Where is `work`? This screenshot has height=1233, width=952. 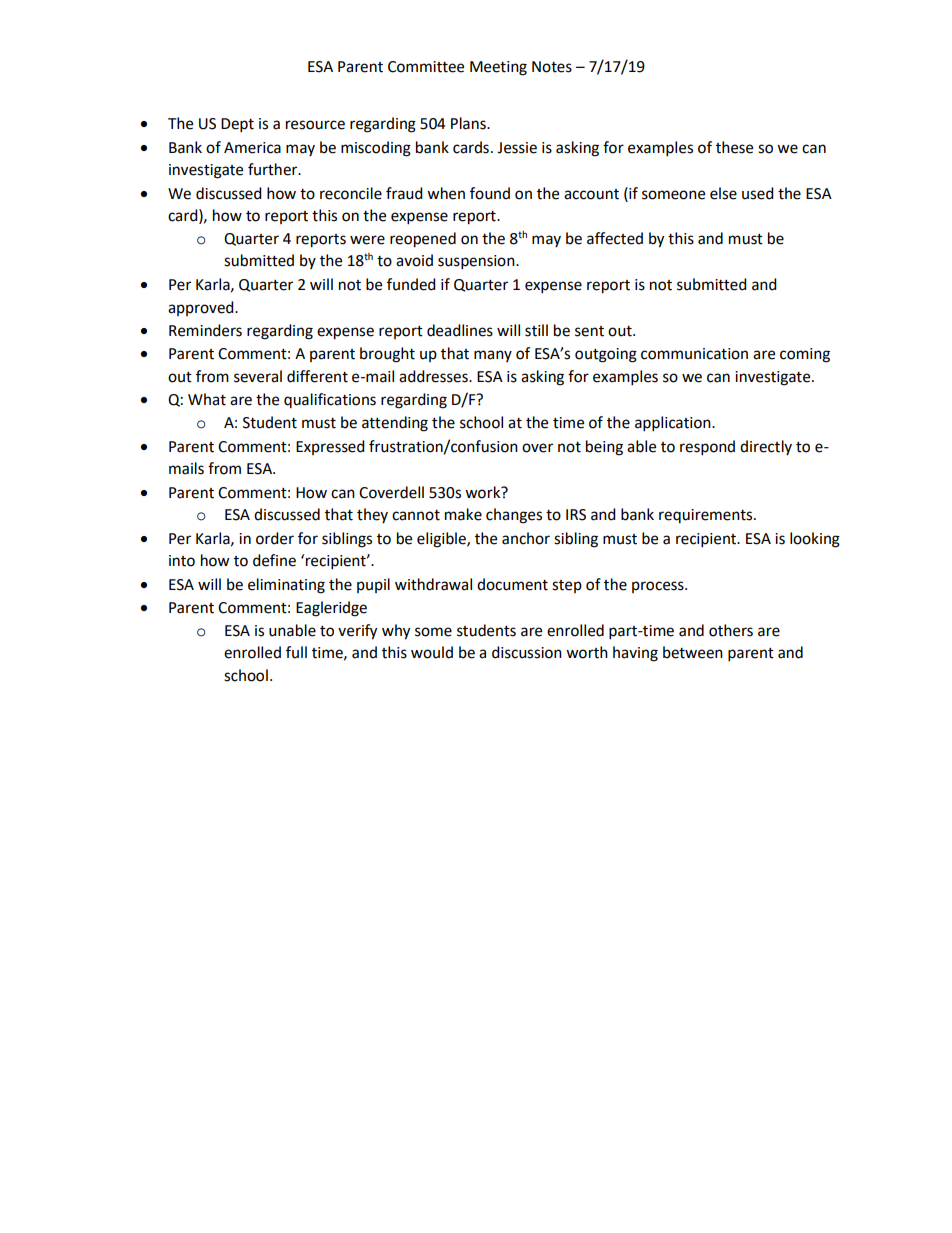
work is located at coordinates (484, 492).
